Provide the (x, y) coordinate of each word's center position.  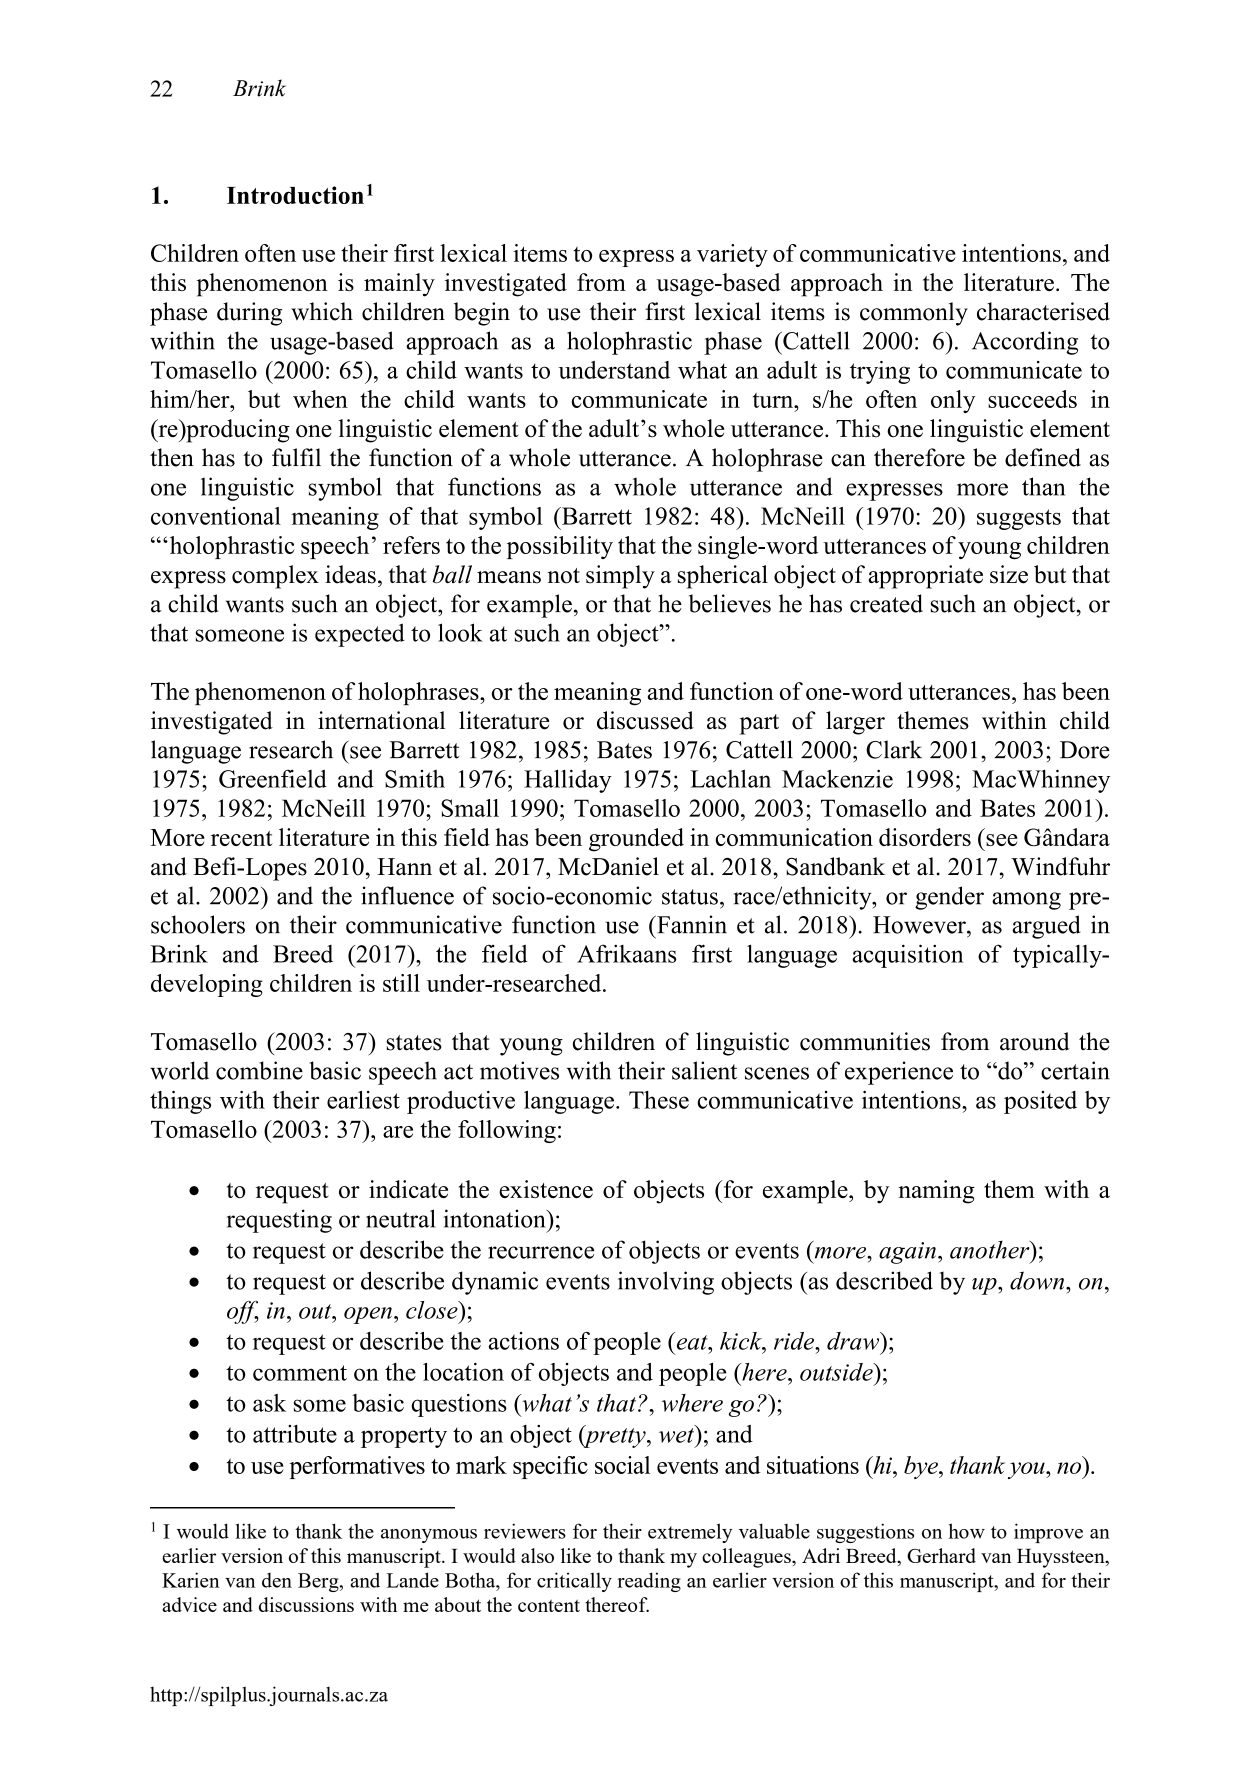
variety (732, 255)
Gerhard (941, 1555)
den (277, 1580)
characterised (1043, 311)
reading (649, 1582)
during (249, 314)
